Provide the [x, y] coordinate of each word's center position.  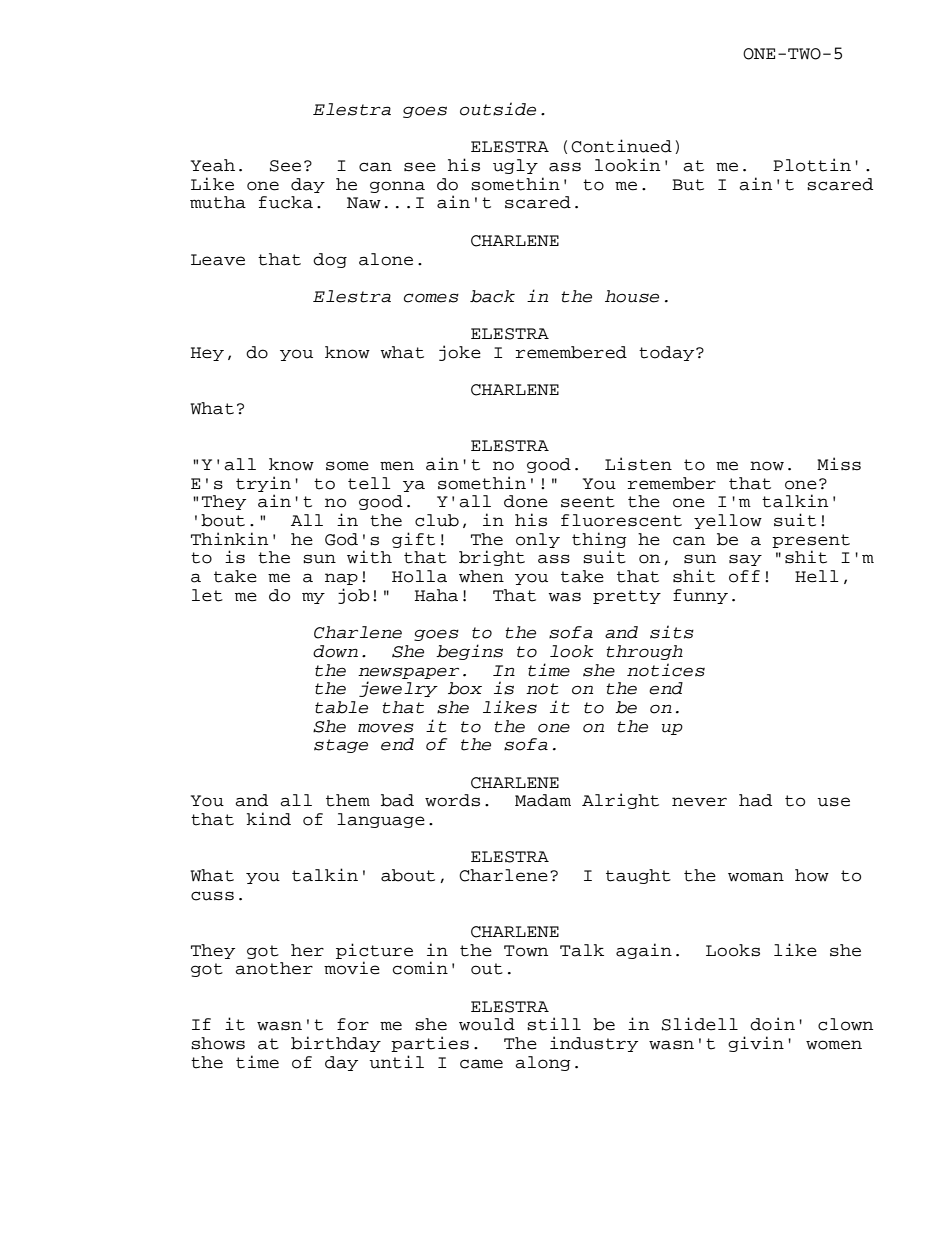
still [554, 1024]
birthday [336, 1044]
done [526, 501]
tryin [263, 484]
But [688, 185]
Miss [839, 464]
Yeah [213, 165]
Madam [543, 800]
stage [341, 746]
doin [772, 1024]
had [755, 800]
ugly [515, 166]
